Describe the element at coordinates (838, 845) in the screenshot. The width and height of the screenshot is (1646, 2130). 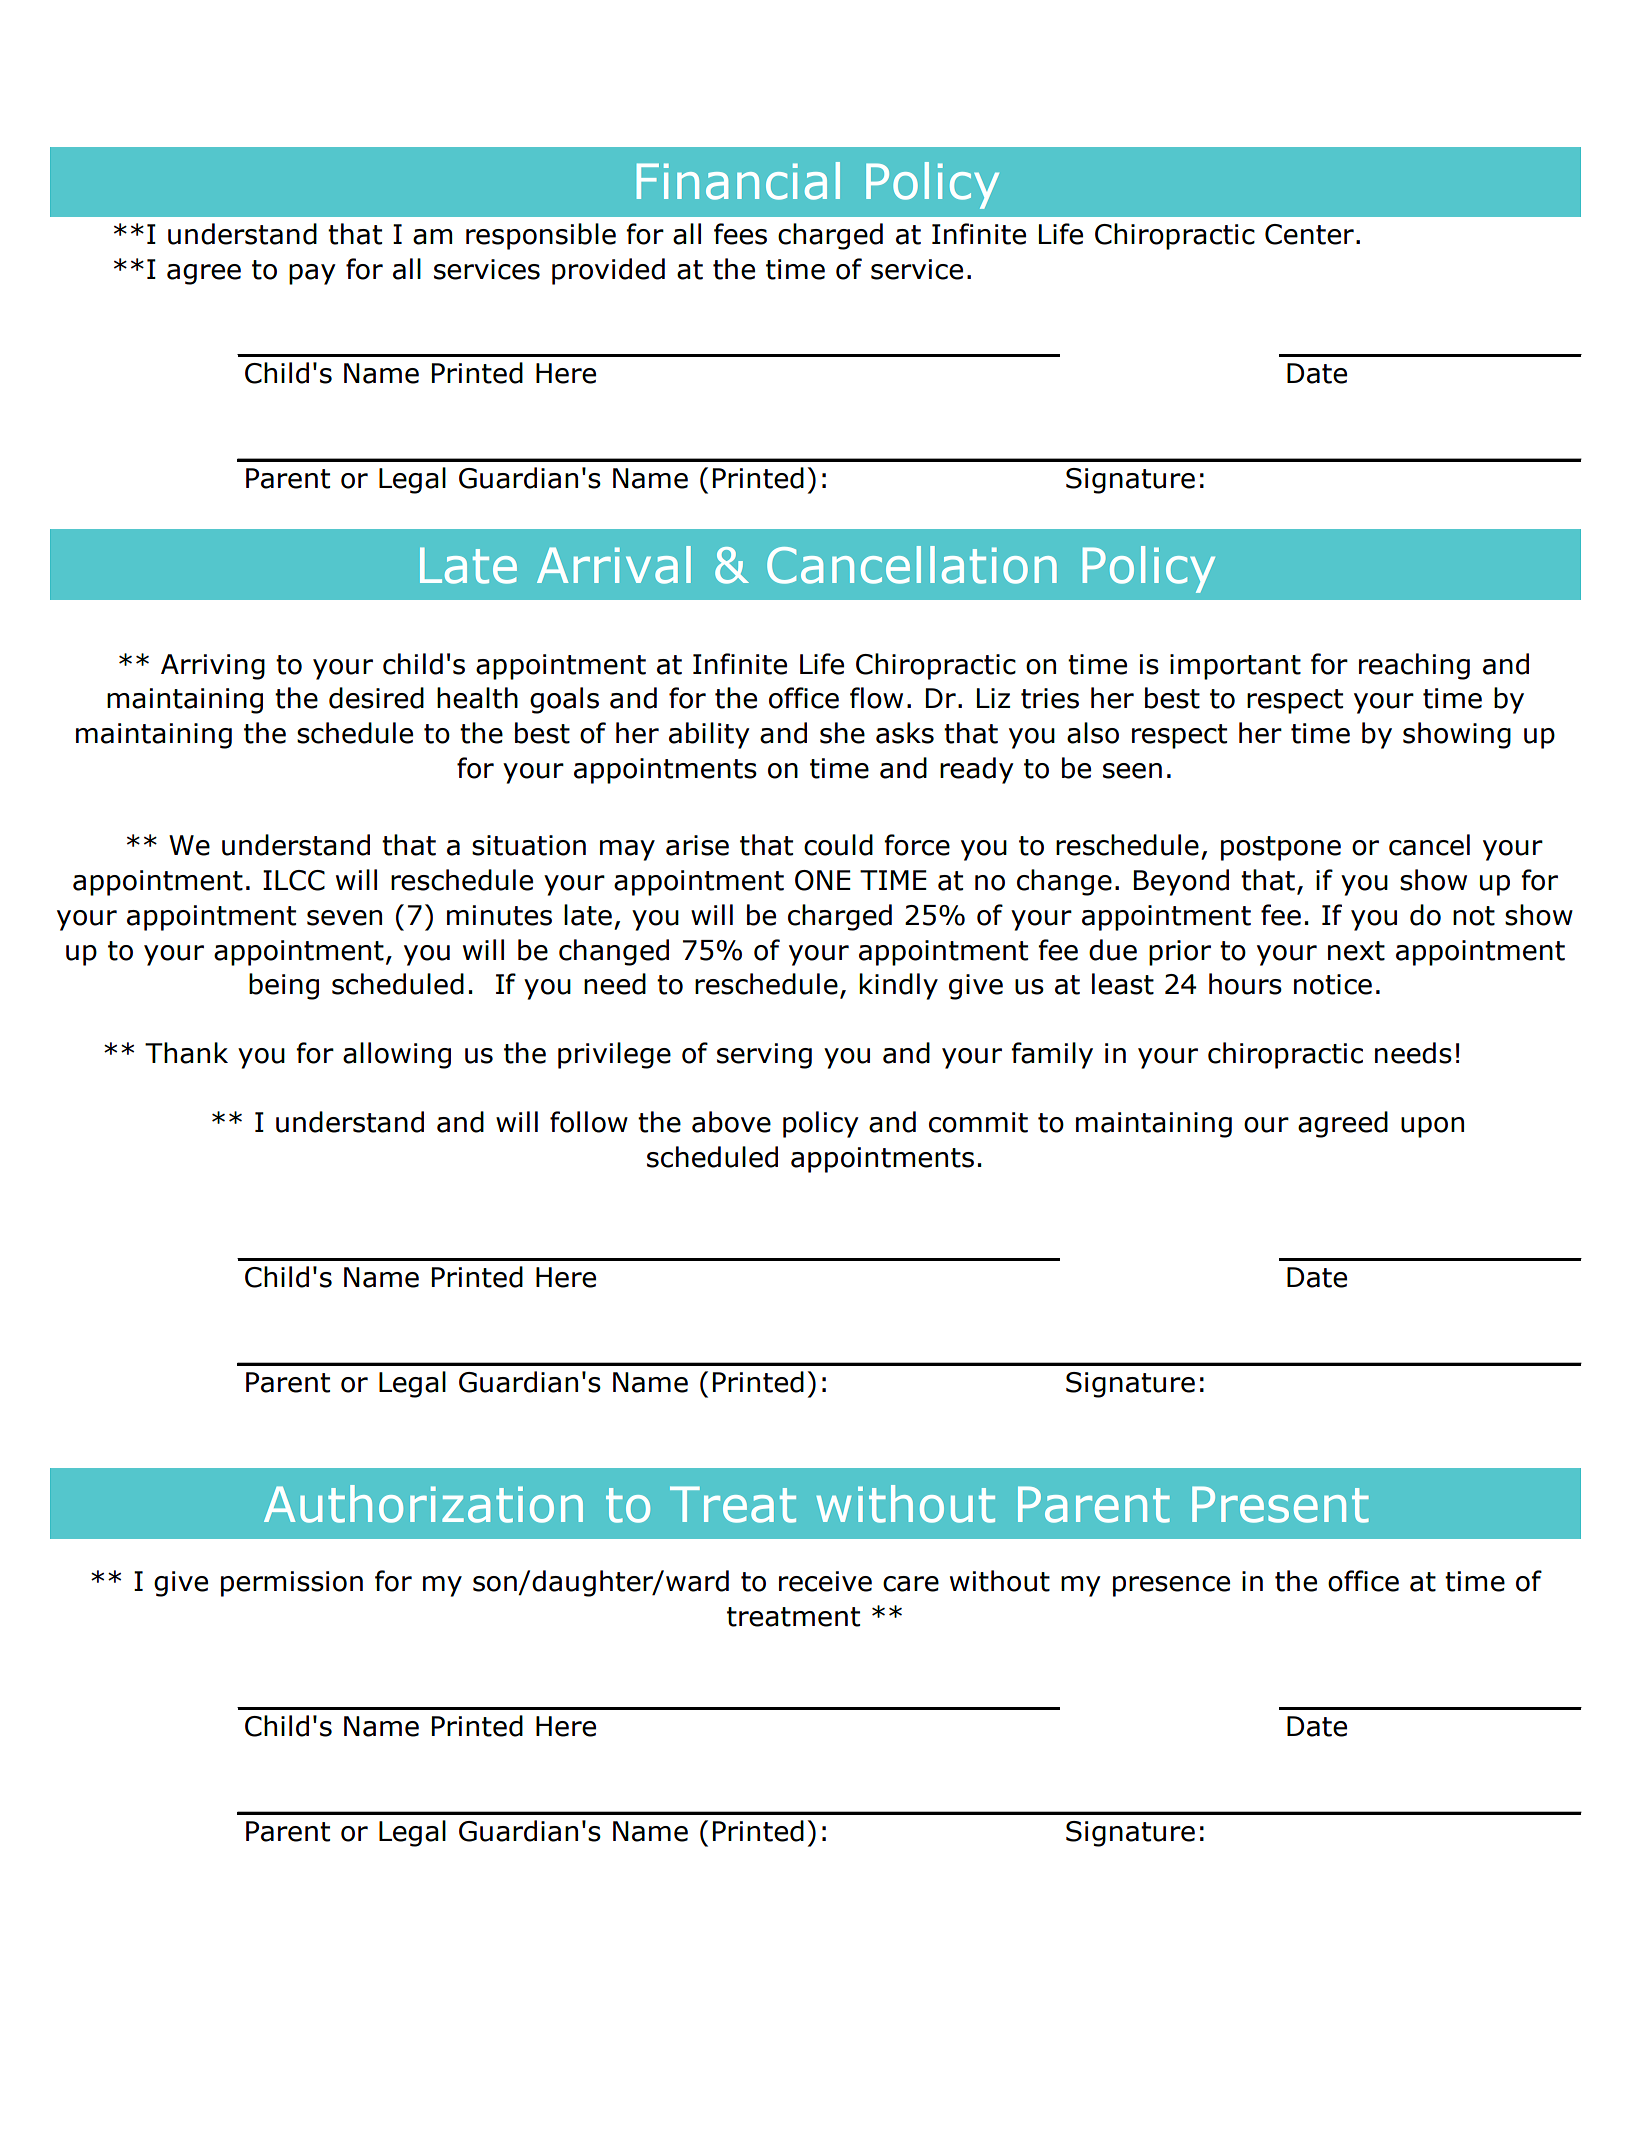
I see `could` at that location.
